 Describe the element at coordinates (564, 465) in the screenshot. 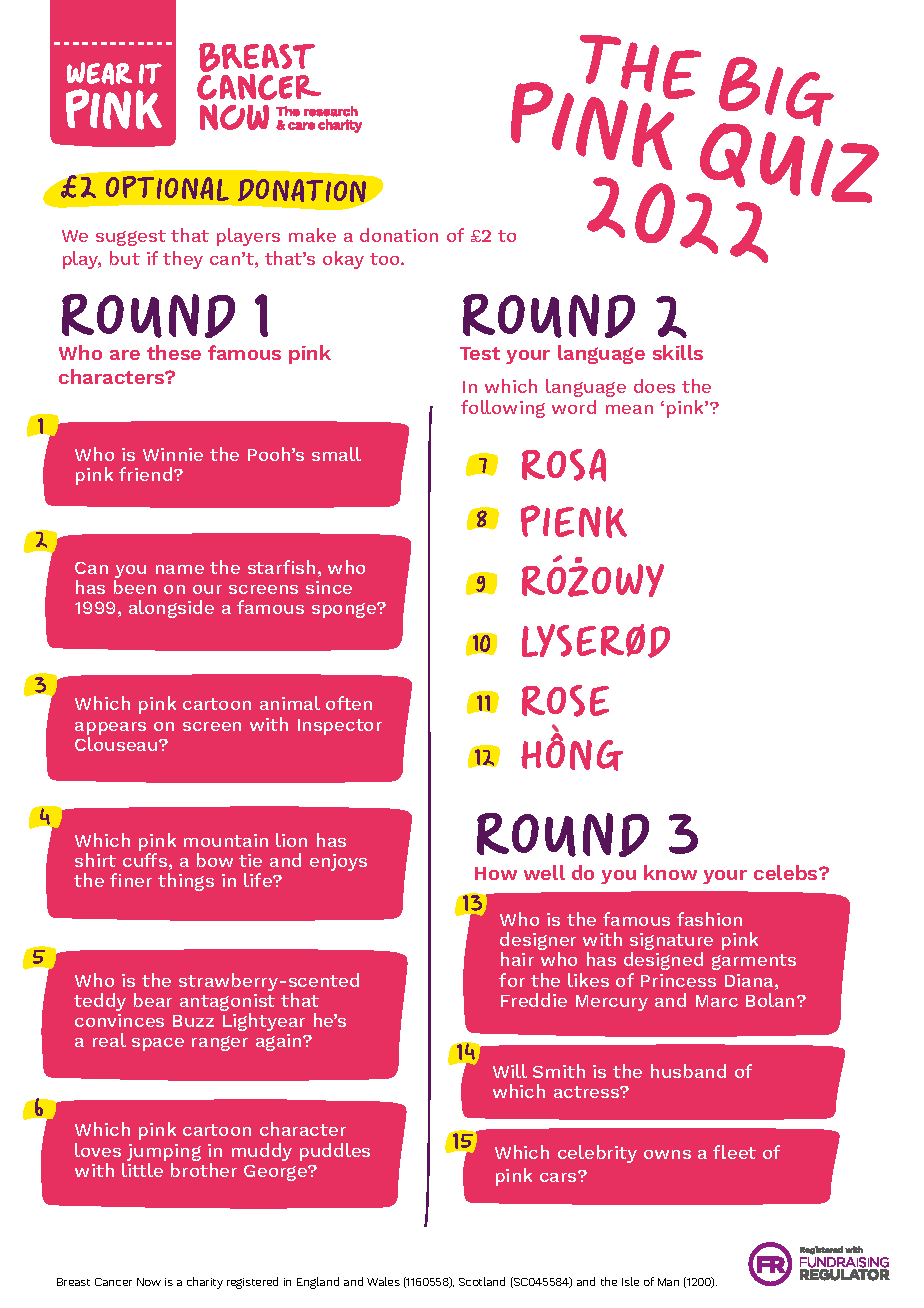

I see `rosa` at that location.
